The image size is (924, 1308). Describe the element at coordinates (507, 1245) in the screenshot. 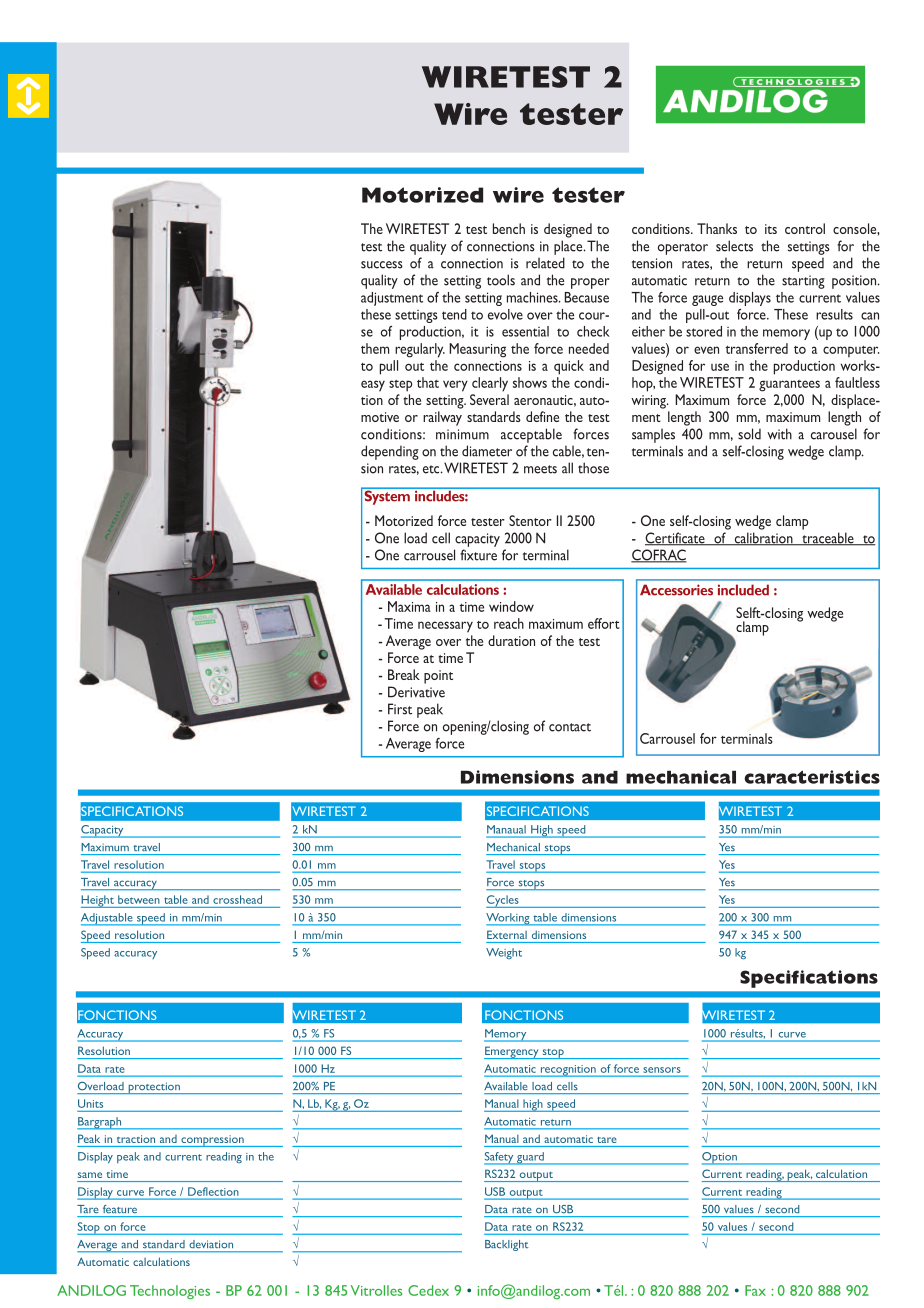

I see `Backlight` at that location.
